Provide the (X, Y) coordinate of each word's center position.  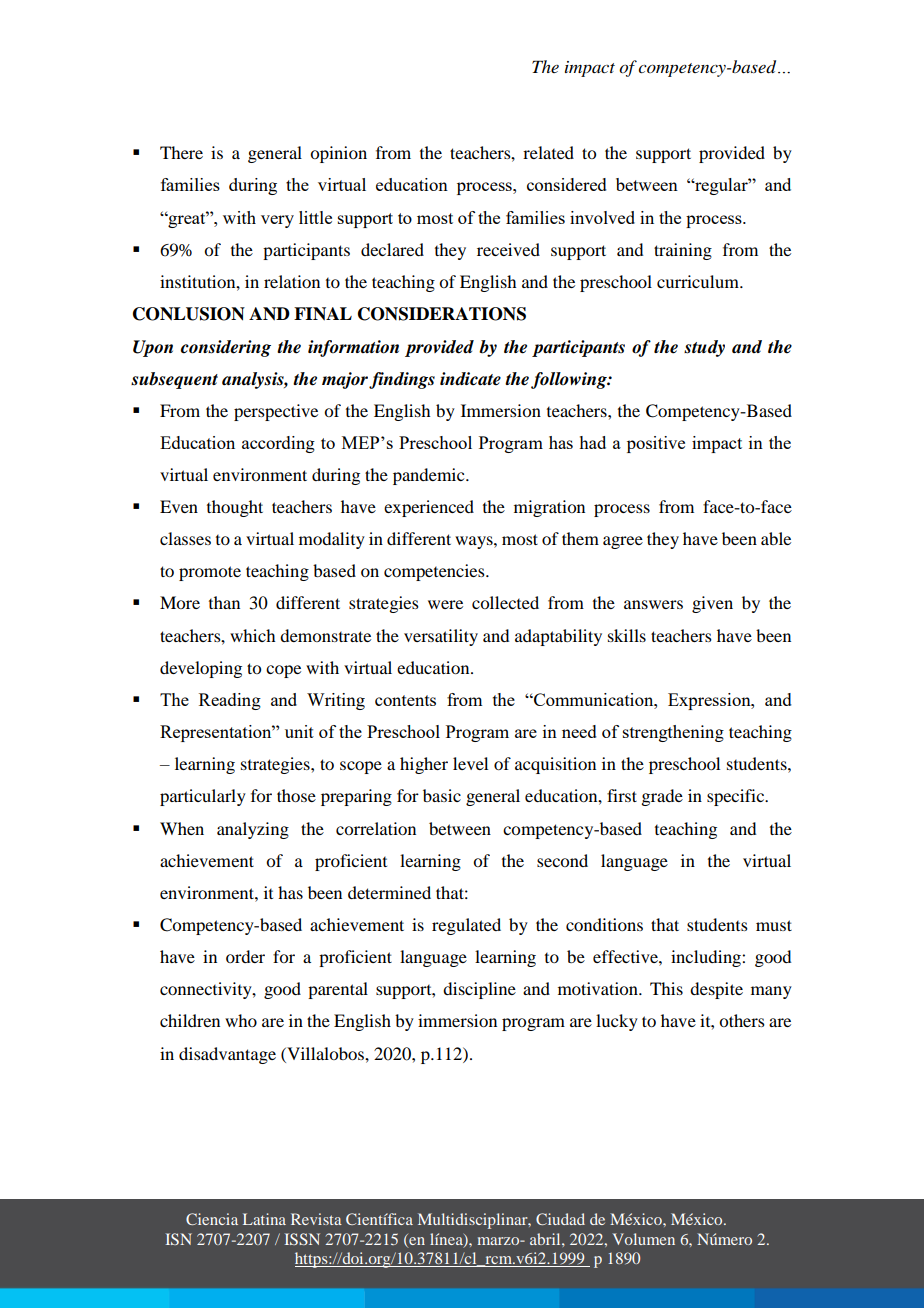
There (181, 152)
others (742, 1020)
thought (235, 508)
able (776, 538)
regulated (466, 926)
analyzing (253, 830)
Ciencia (212, 1219)
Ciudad (560, 1219)
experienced (429, 508)
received (508, 249)
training (683, 251)
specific (737, 797)
